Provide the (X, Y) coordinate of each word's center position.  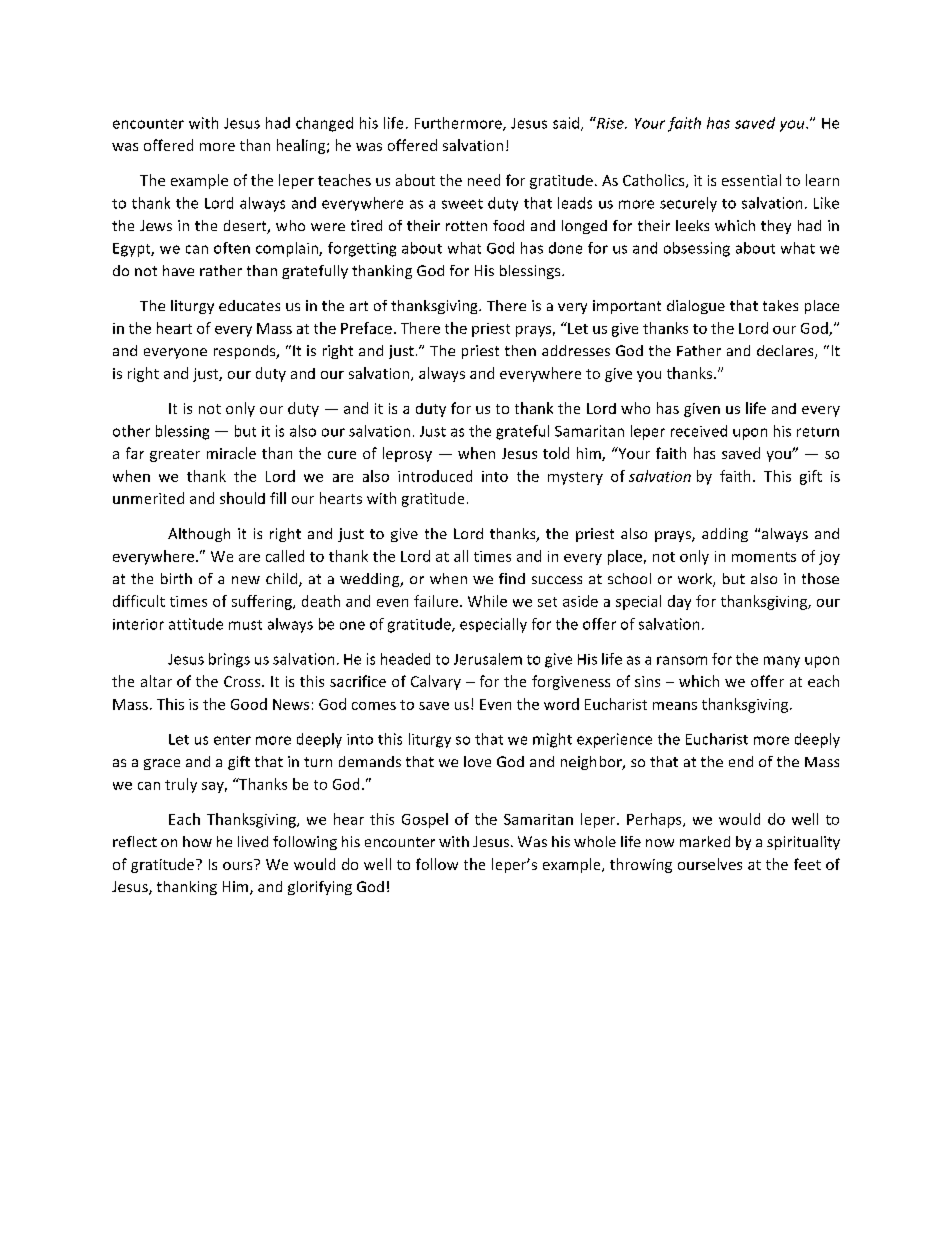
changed (324, 124)
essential (751, 180)
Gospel (425, 820)
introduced (435, 476)
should (242, 498)
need (484, 180)
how (197, 841)
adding (725, 535)
